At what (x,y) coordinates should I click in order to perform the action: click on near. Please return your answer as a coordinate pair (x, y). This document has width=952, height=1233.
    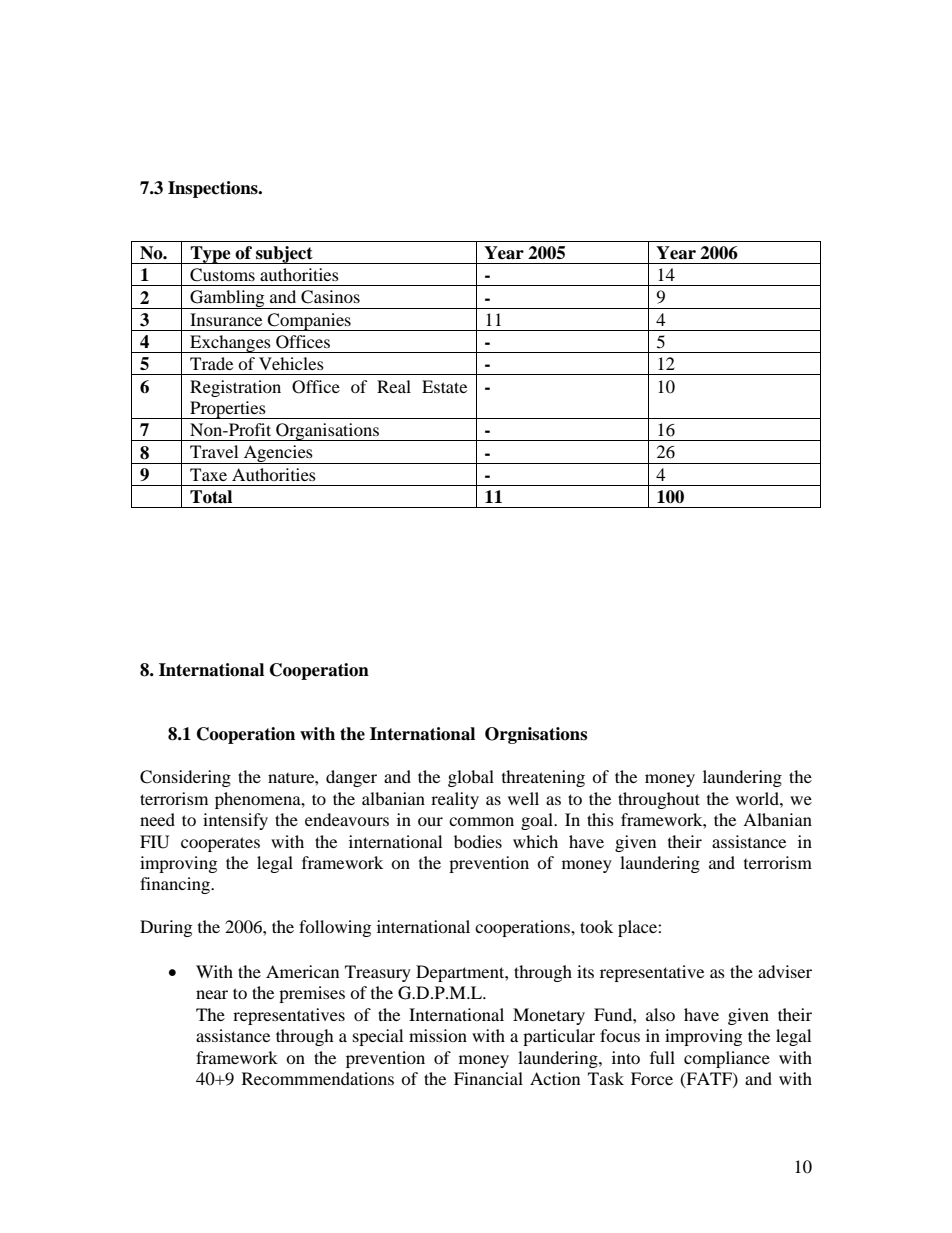
    Looking at the image, I should click on (212, 994).
